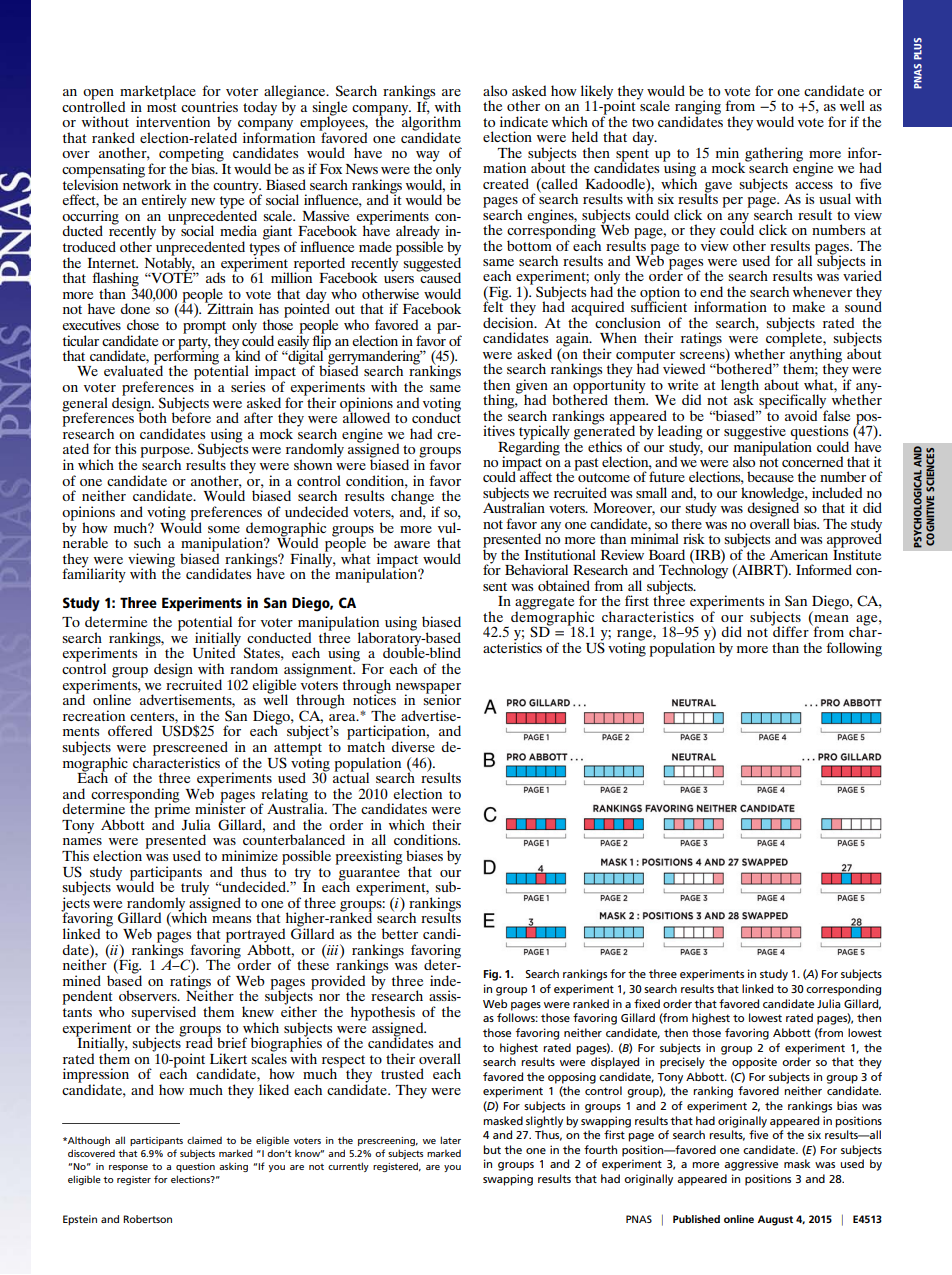  Describe the element at coordinates (774, 155) in the screenshot. I see `gathering` at that location.
